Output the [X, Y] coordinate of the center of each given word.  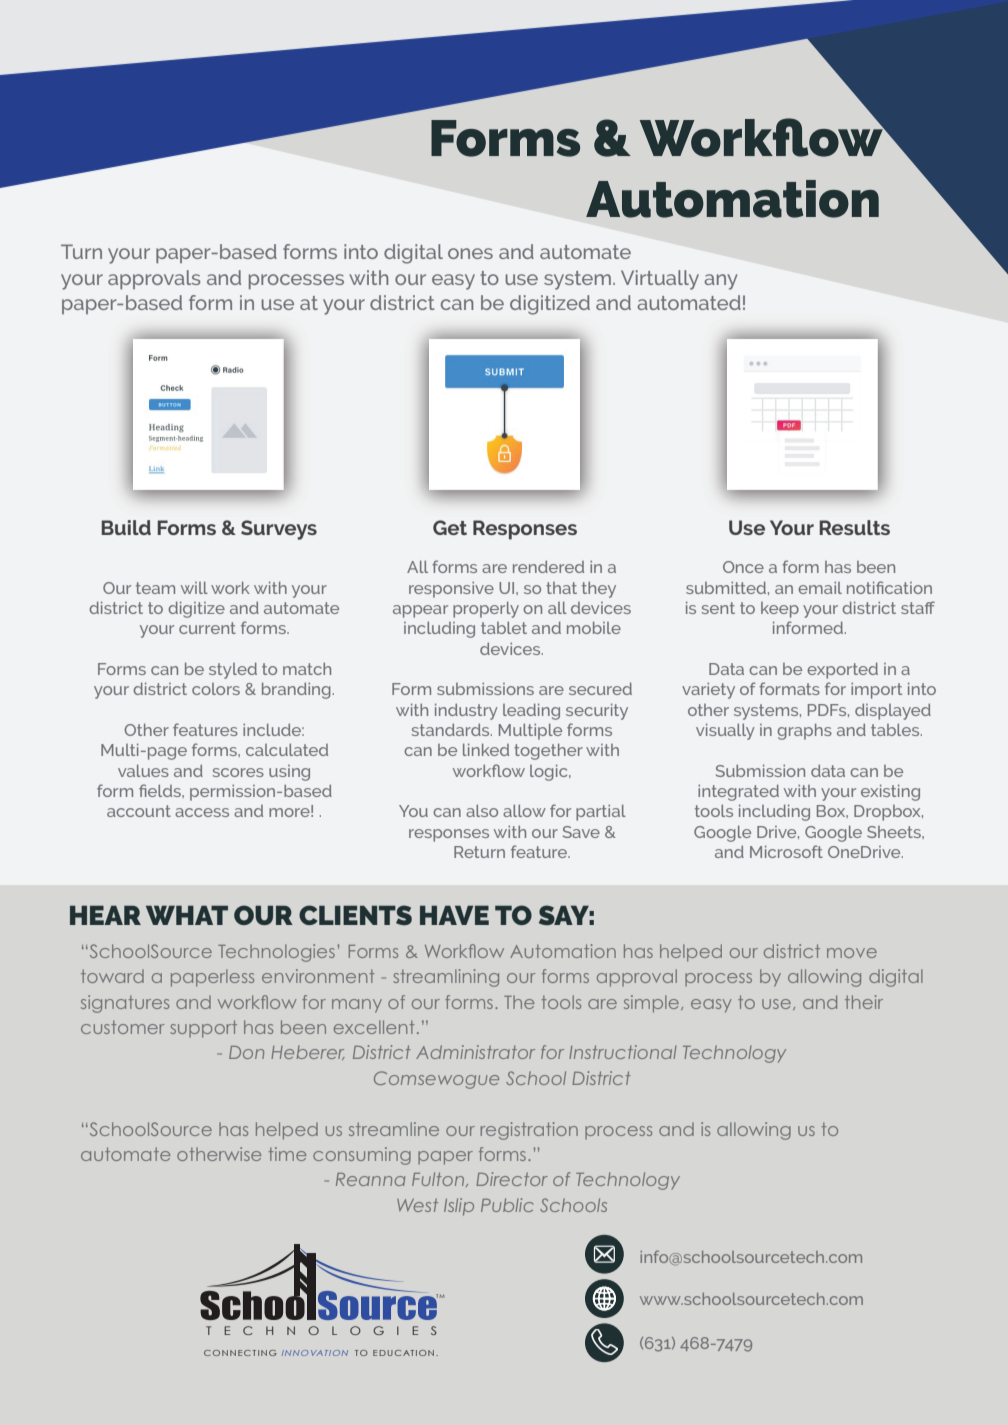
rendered [548, 567]
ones [470, 253]
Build [126, 527]
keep [780, 610]
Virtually [660, 280]
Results [855, 527]
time [287, 1154]
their [864, 1002]
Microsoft [786, 851]
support [203, 1029]
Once [743, 567]
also [482, 811]
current [207, 628]
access [202, 812]
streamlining [446, 978]
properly [486, 610]
